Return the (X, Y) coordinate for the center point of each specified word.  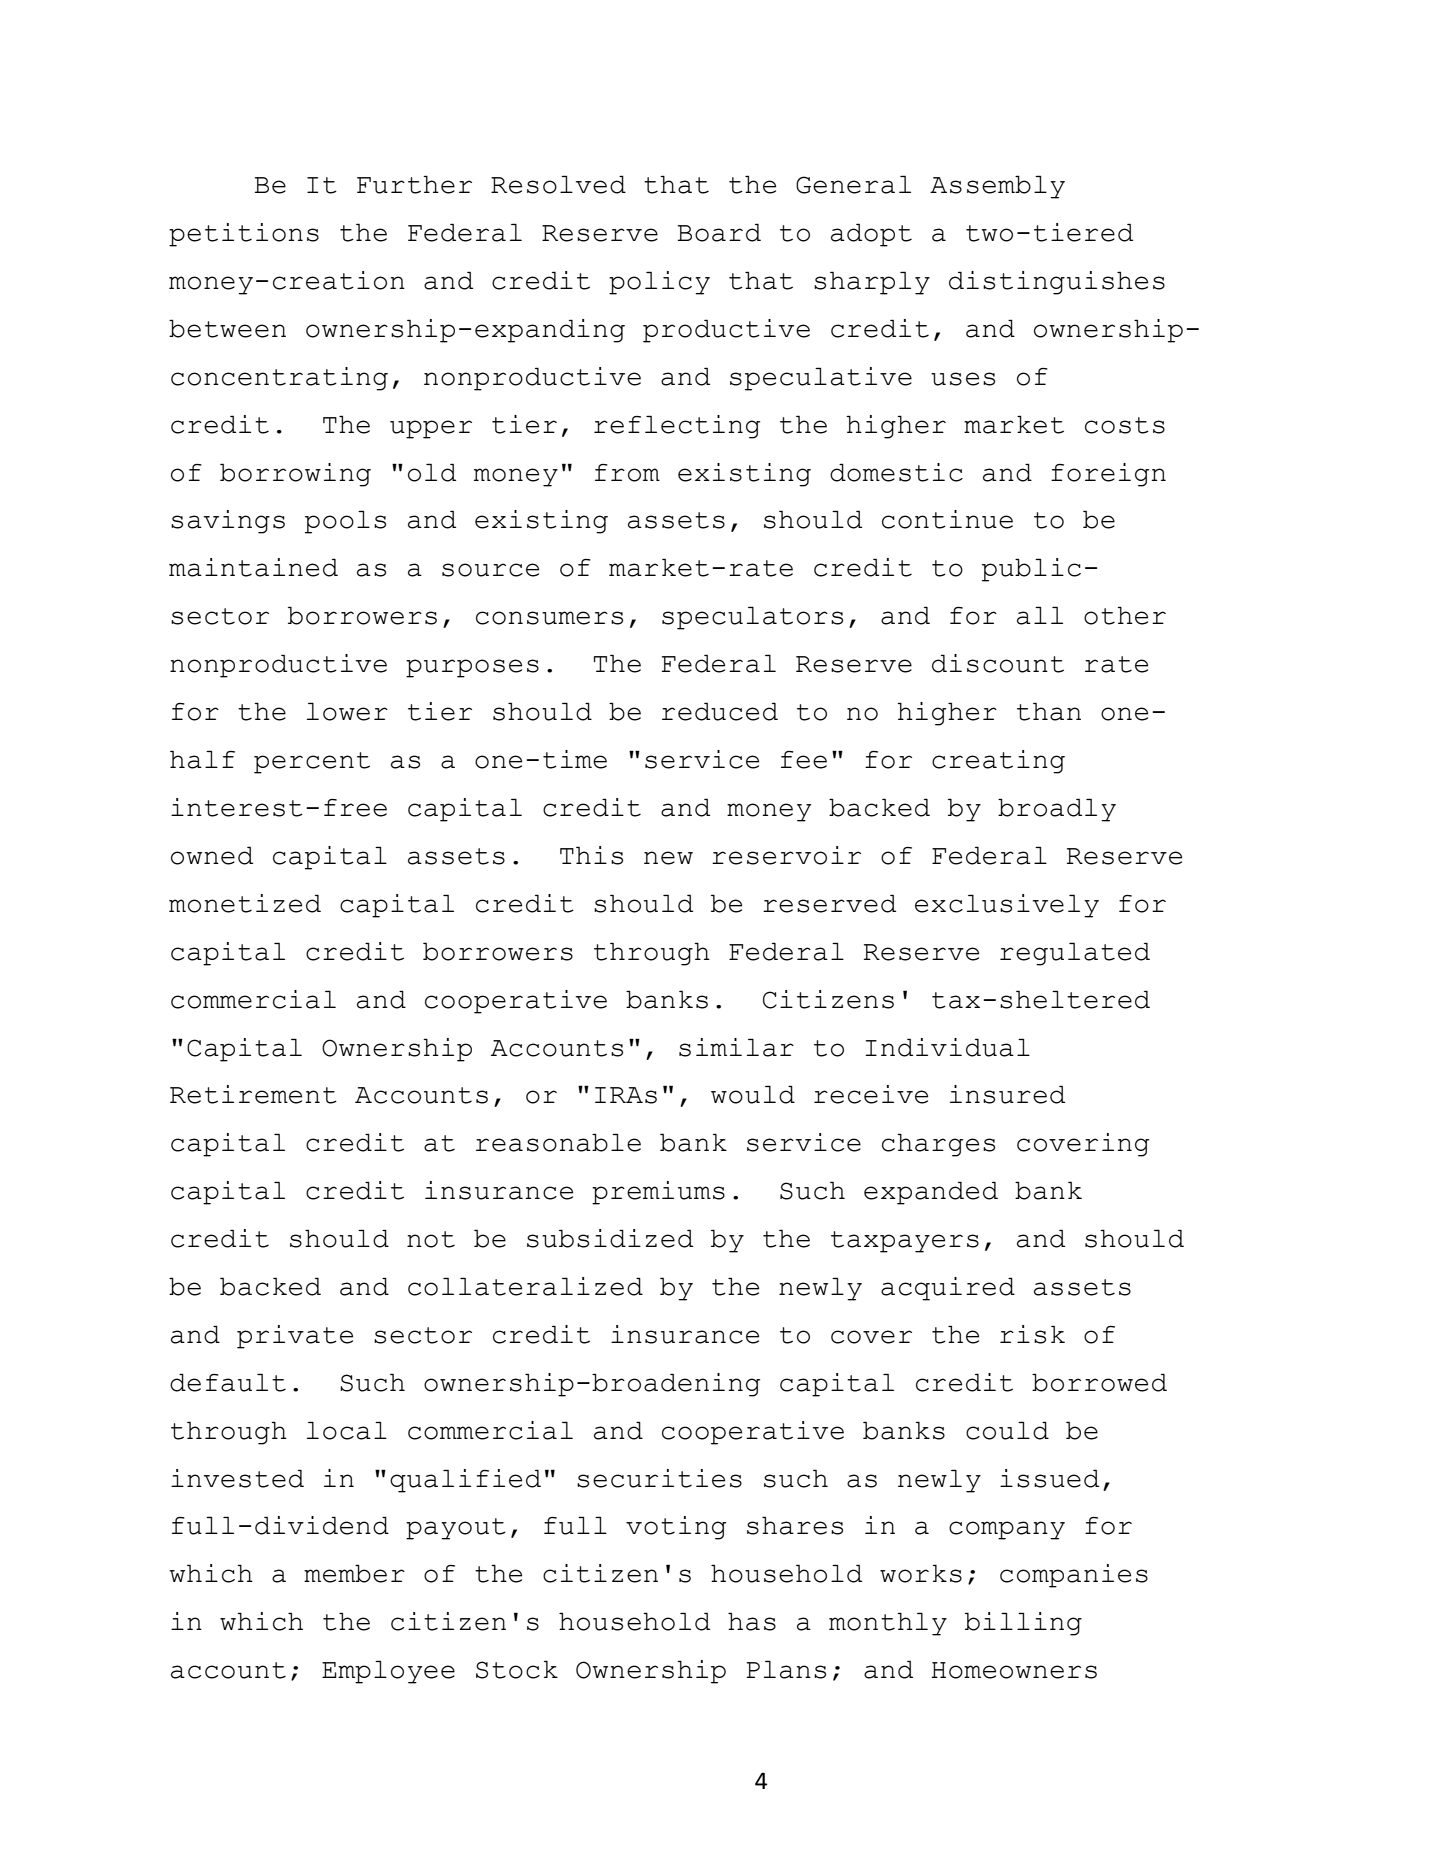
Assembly (997, 187)
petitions (244, 235)
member (354, 1573)
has (752, 1621)
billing (1023, 1624)
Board (719, 232)
